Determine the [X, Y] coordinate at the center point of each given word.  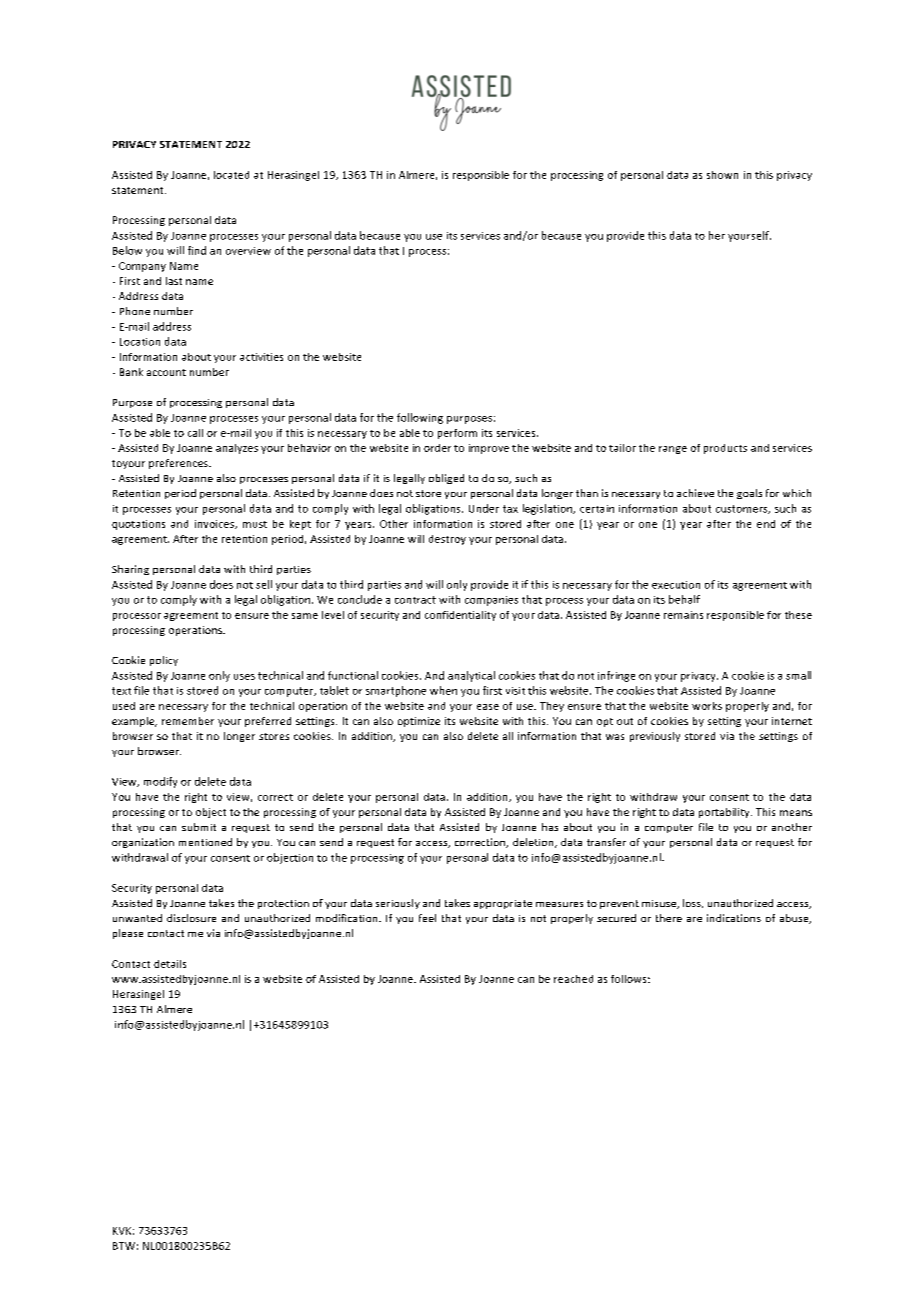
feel [427, 918]
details [170, 964]
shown [722, 175]
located [231, 175]
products [725, 449]
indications [734, 918]
